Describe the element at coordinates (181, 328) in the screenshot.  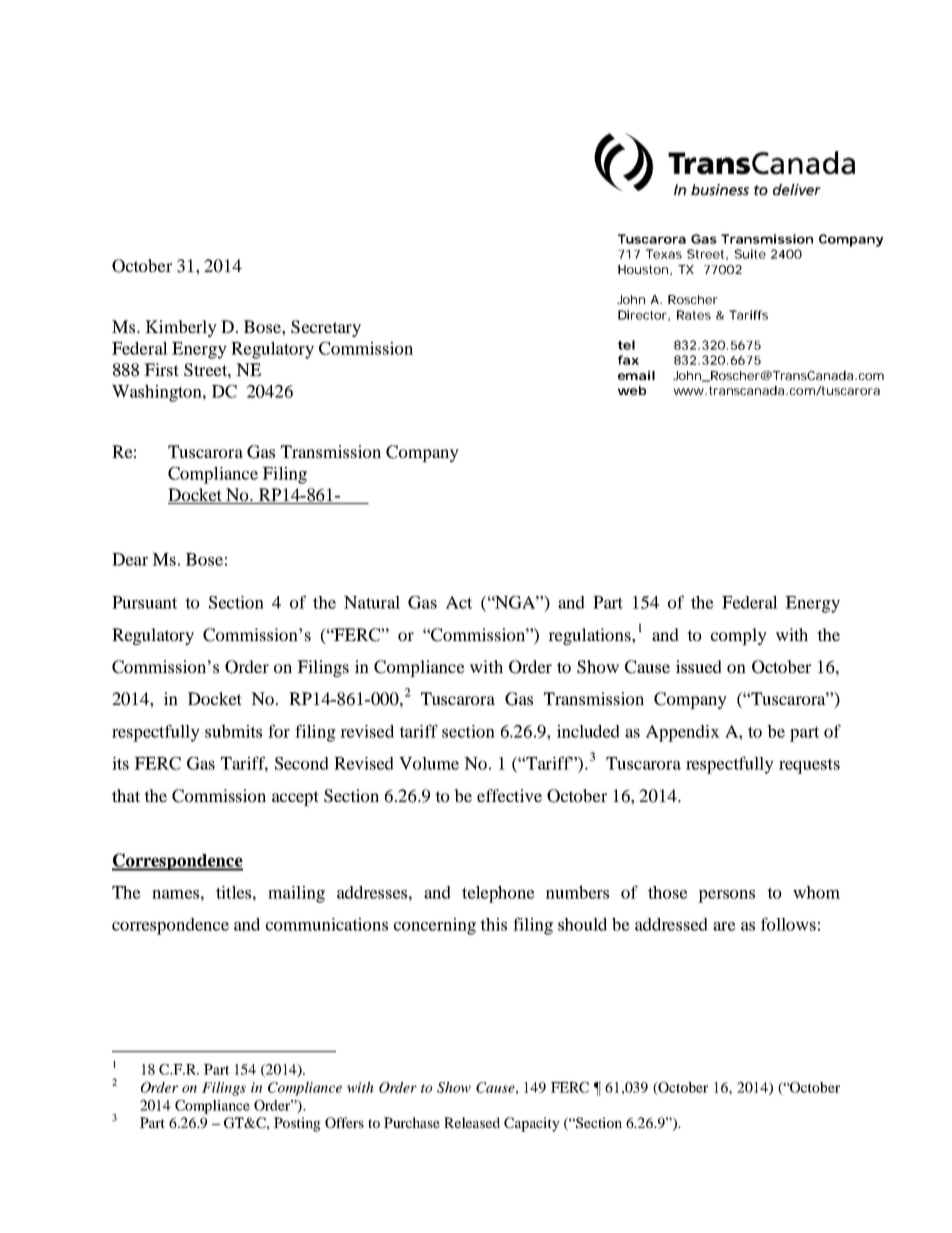
I see `Kimberly` at that location.
